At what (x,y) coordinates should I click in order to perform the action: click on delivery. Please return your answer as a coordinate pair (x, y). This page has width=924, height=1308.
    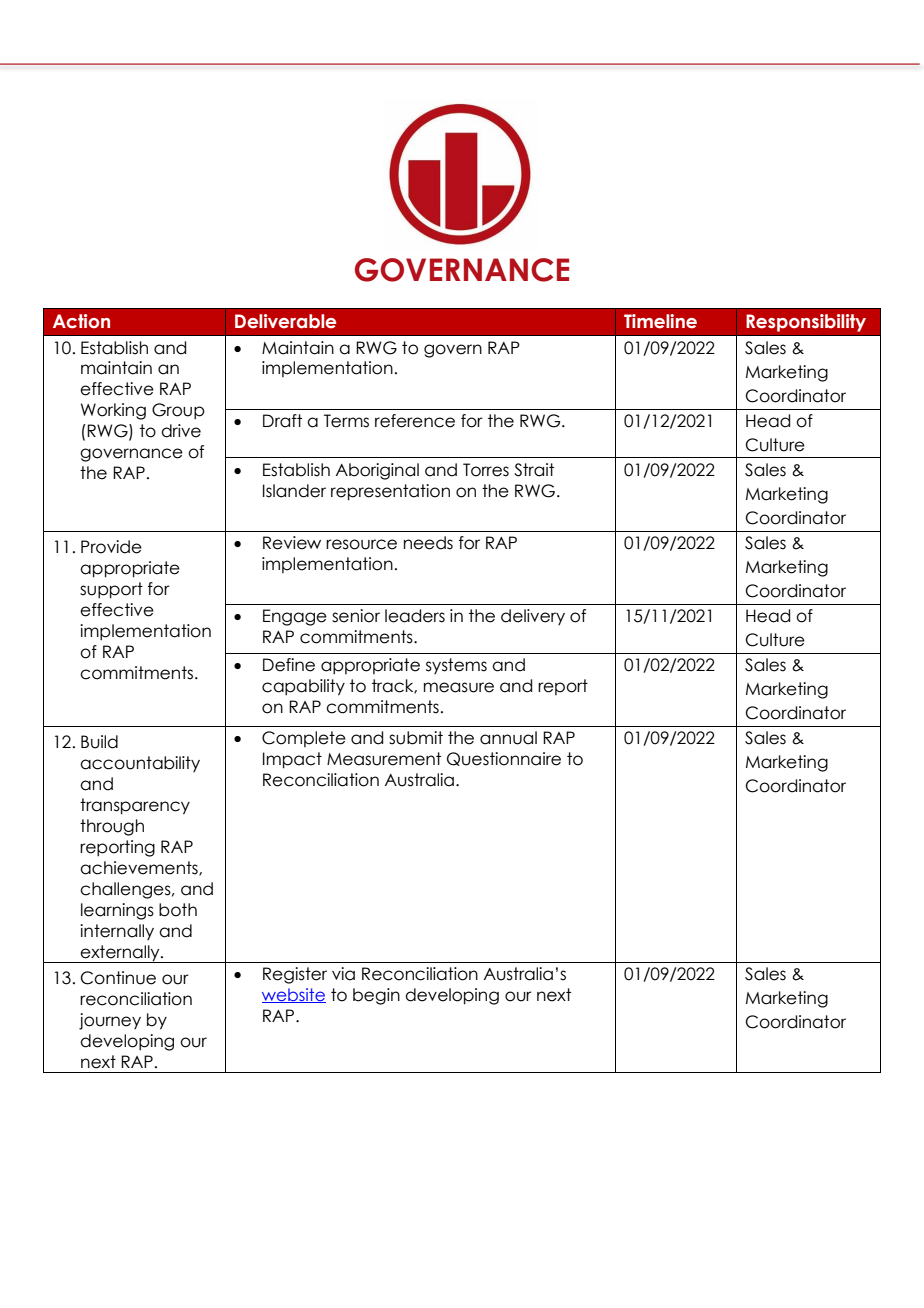
    Looking at the image, I should click on (533, 617).
